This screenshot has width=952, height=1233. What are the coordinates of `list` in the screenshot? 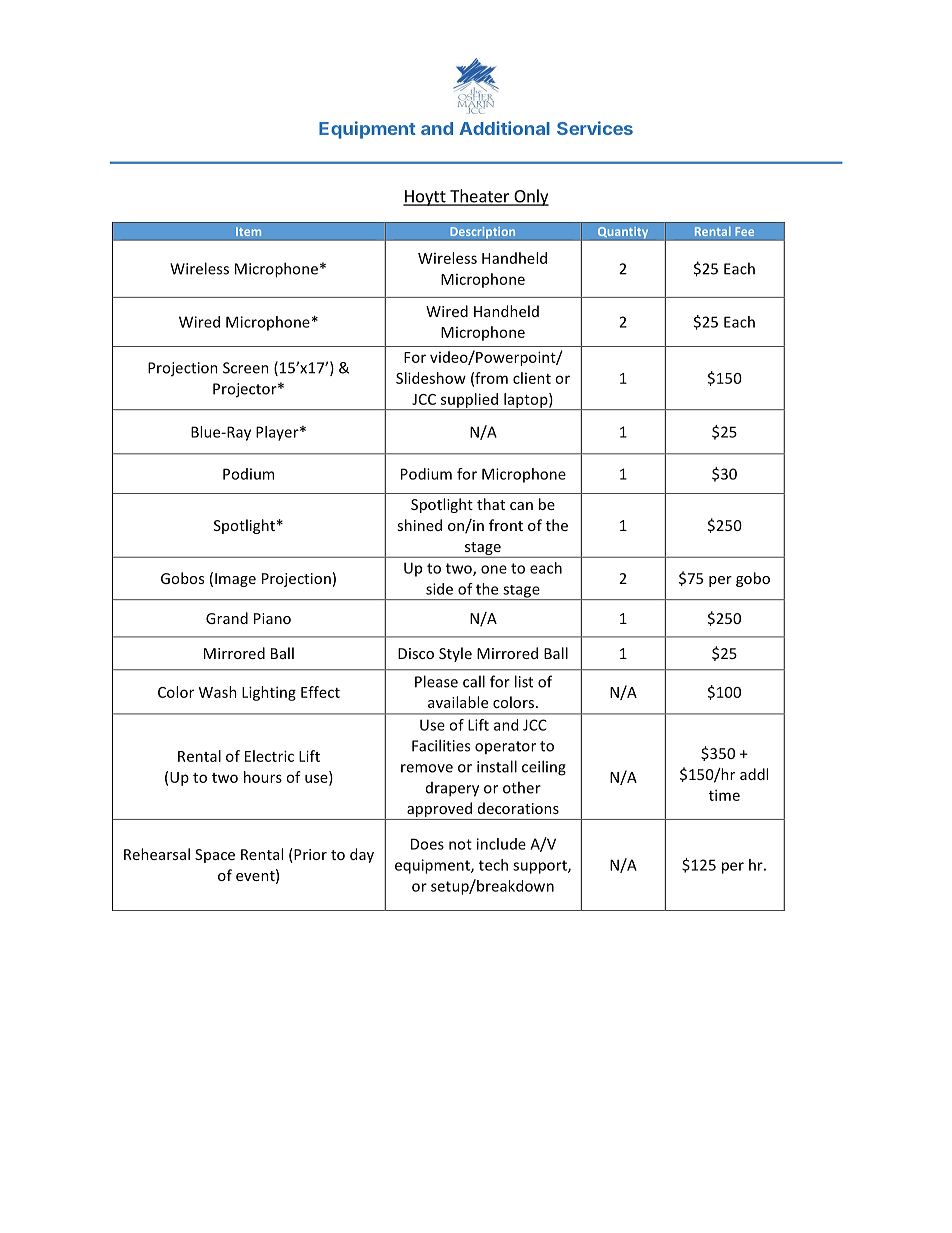 It's located at (524, 681).
